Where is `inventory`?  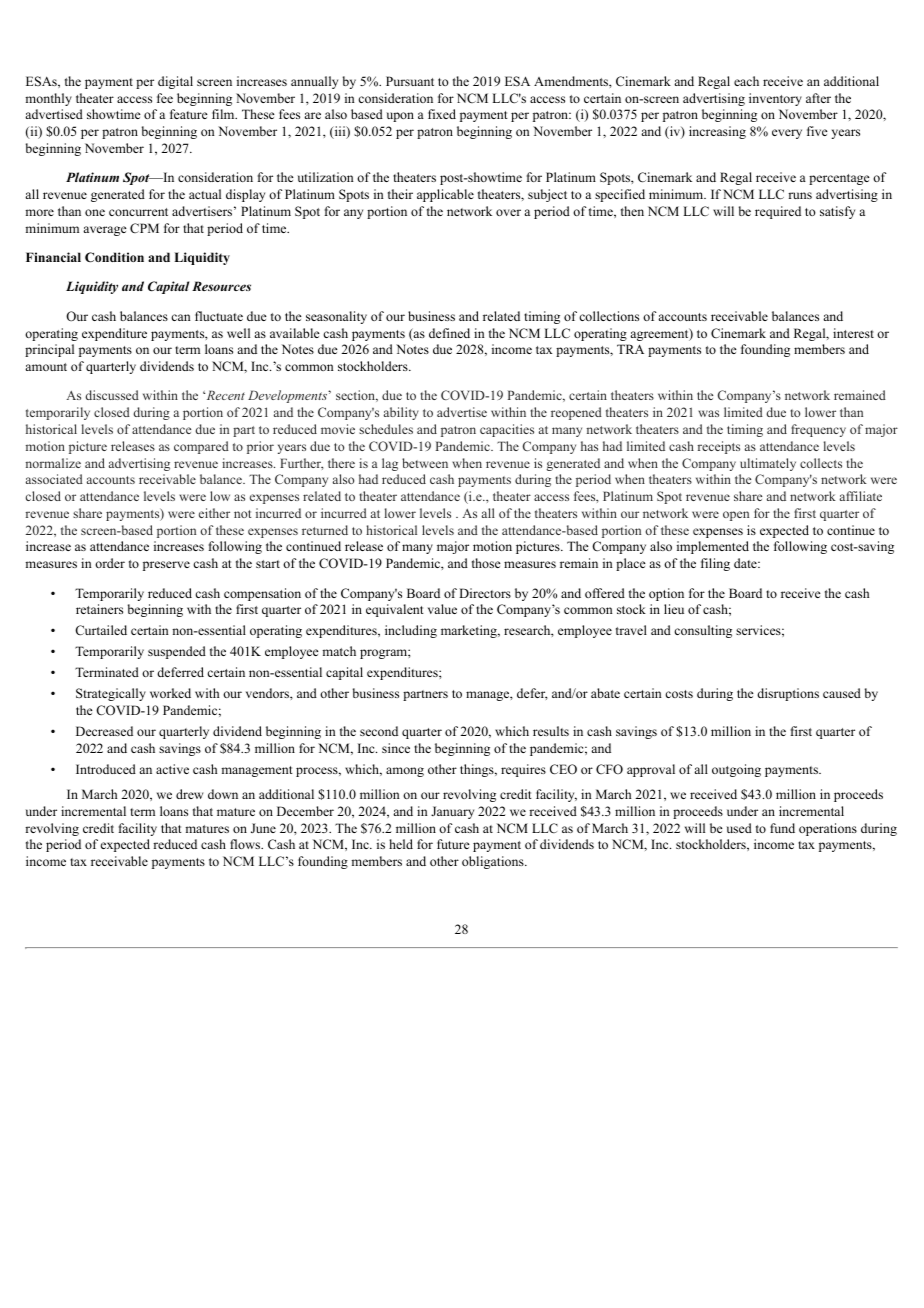 inventory is located at coordinates (775, 99).
